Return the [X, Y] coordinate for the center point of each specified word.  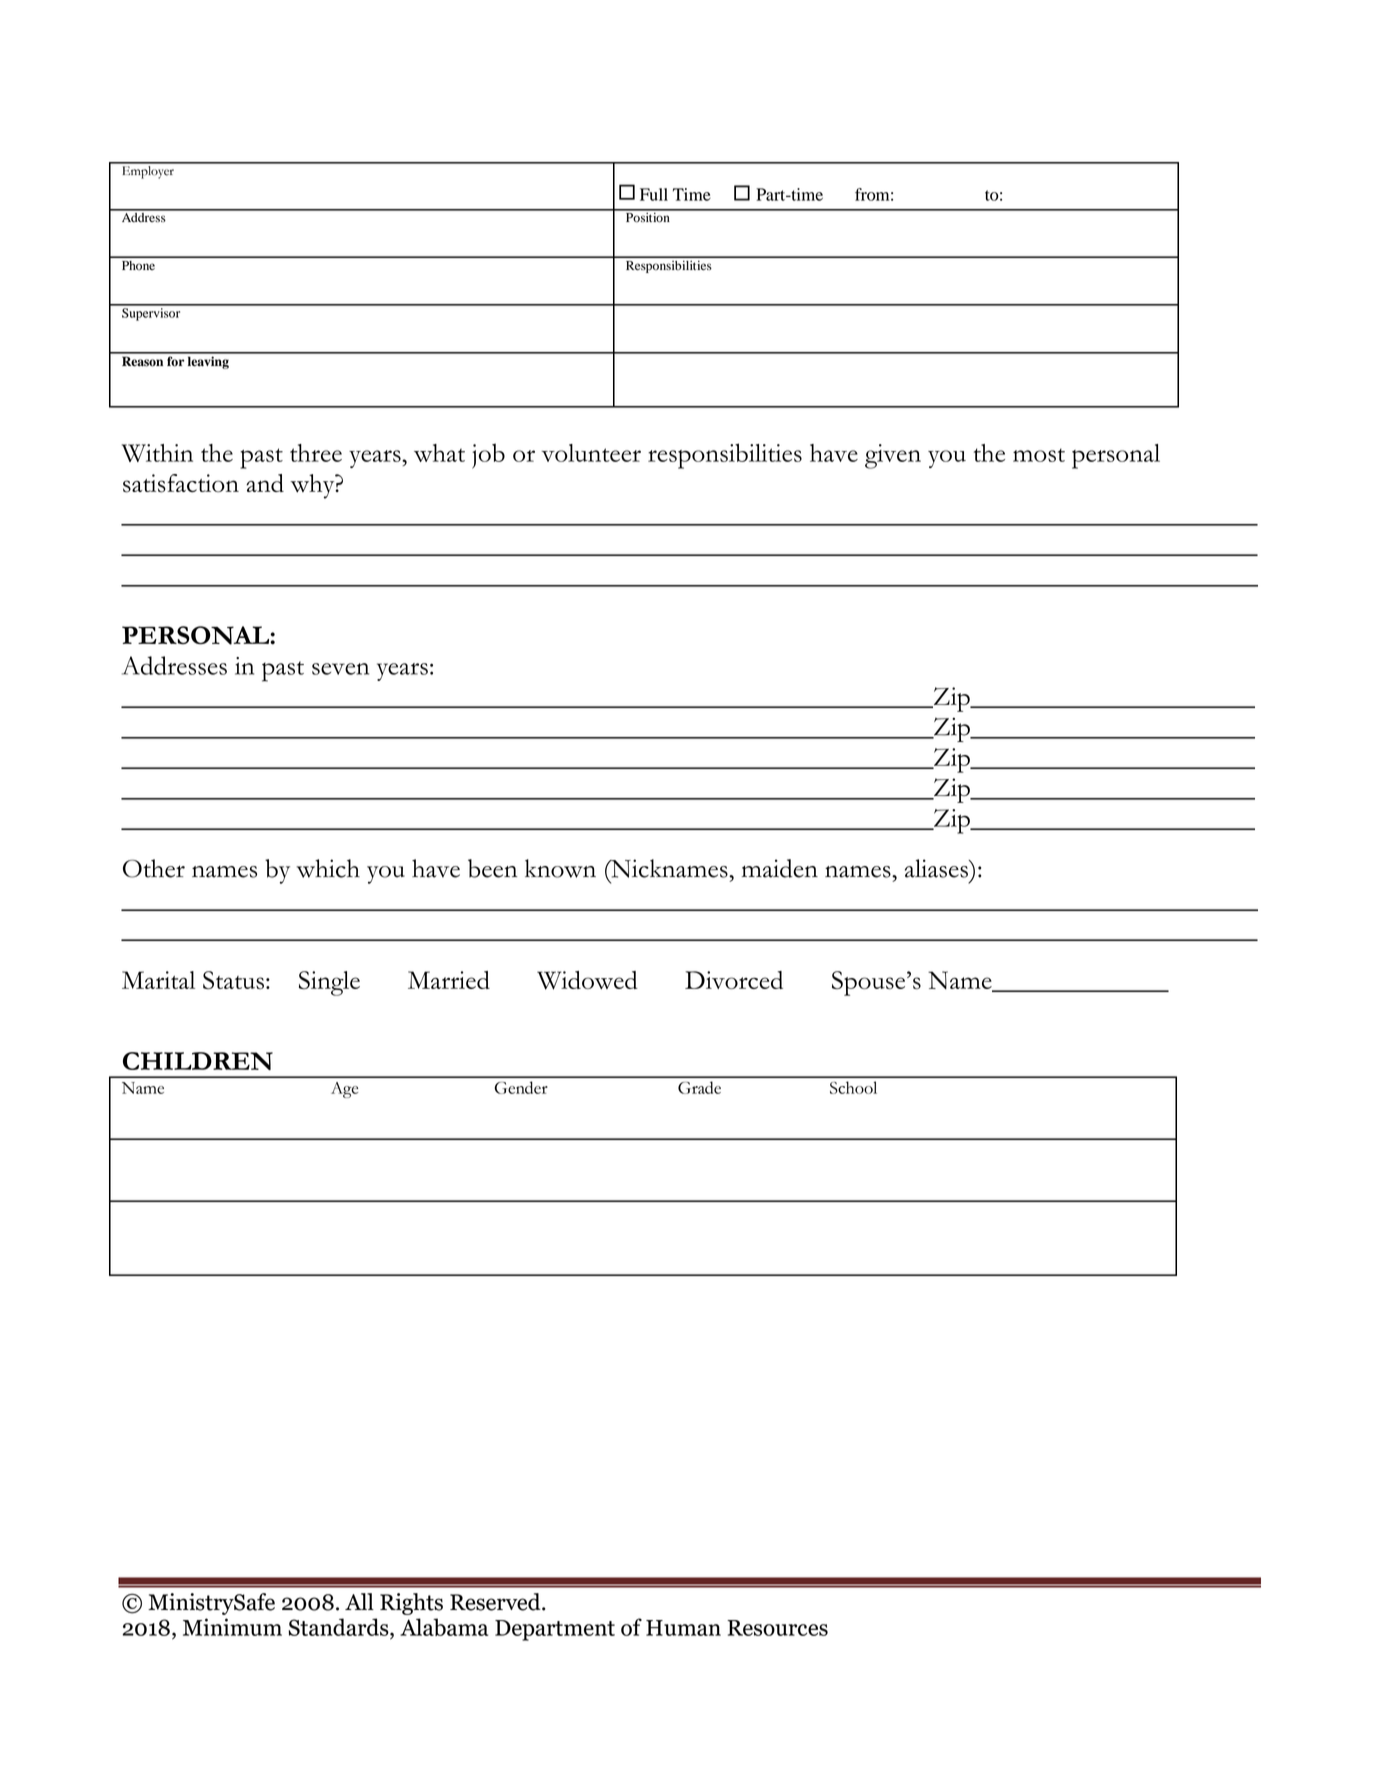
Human [683, 1628]
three [316, 453]
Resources [777, 1628]
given [893, 456]
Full [654, 194]
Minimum [232, 1627]
